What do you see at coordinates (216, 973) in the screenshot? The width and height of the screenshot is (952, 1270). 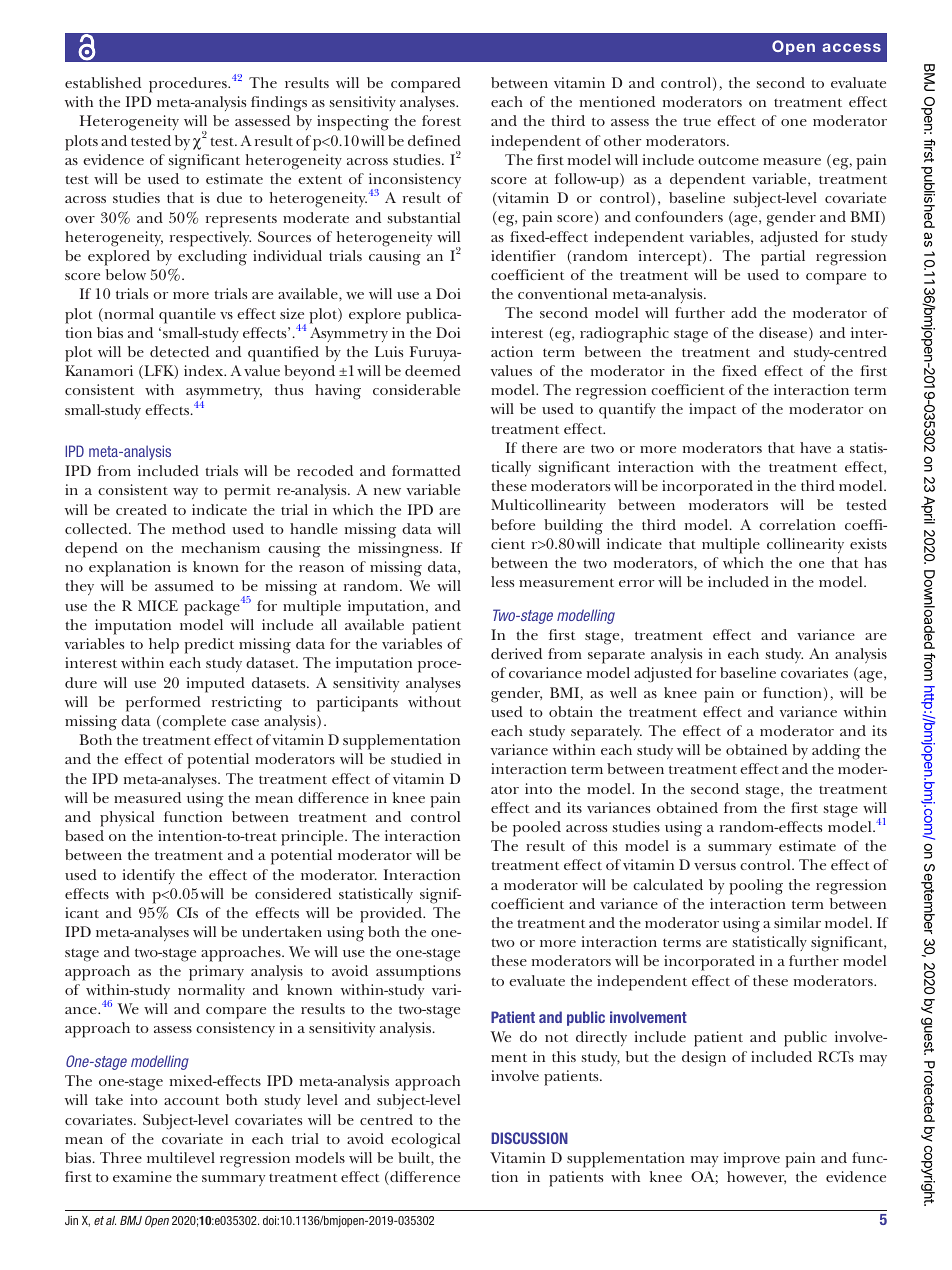 I see `primary` at bounding box center [216, 973].
